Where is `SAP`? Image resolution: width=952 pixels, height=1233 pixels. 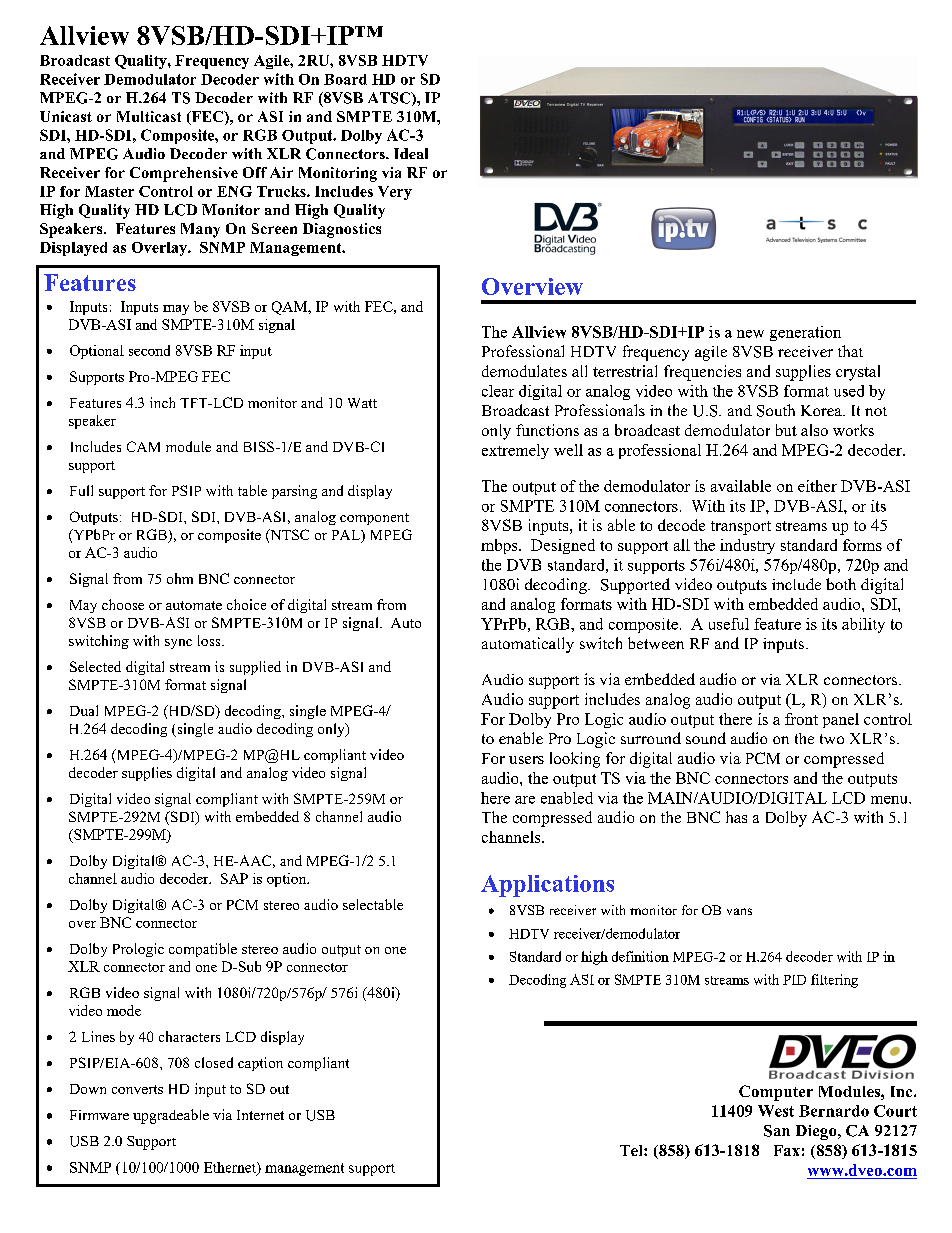
SAP is located at coordinates (234, 878).
